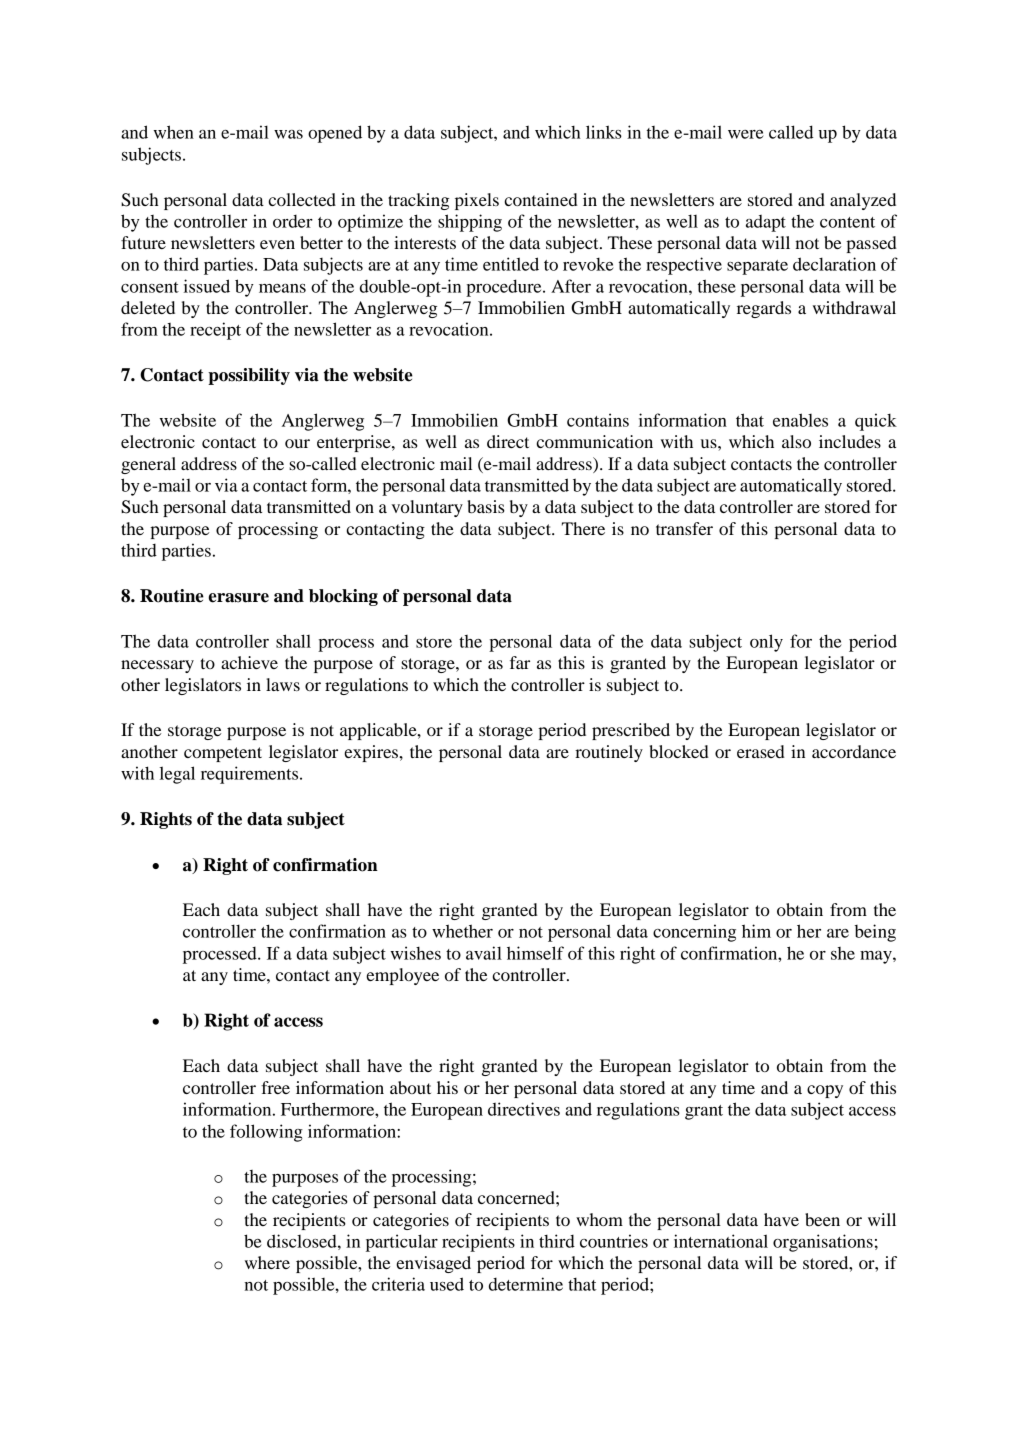 The width and height of the image is (1018, 1439). I want to click on was, so click(288, 134).
